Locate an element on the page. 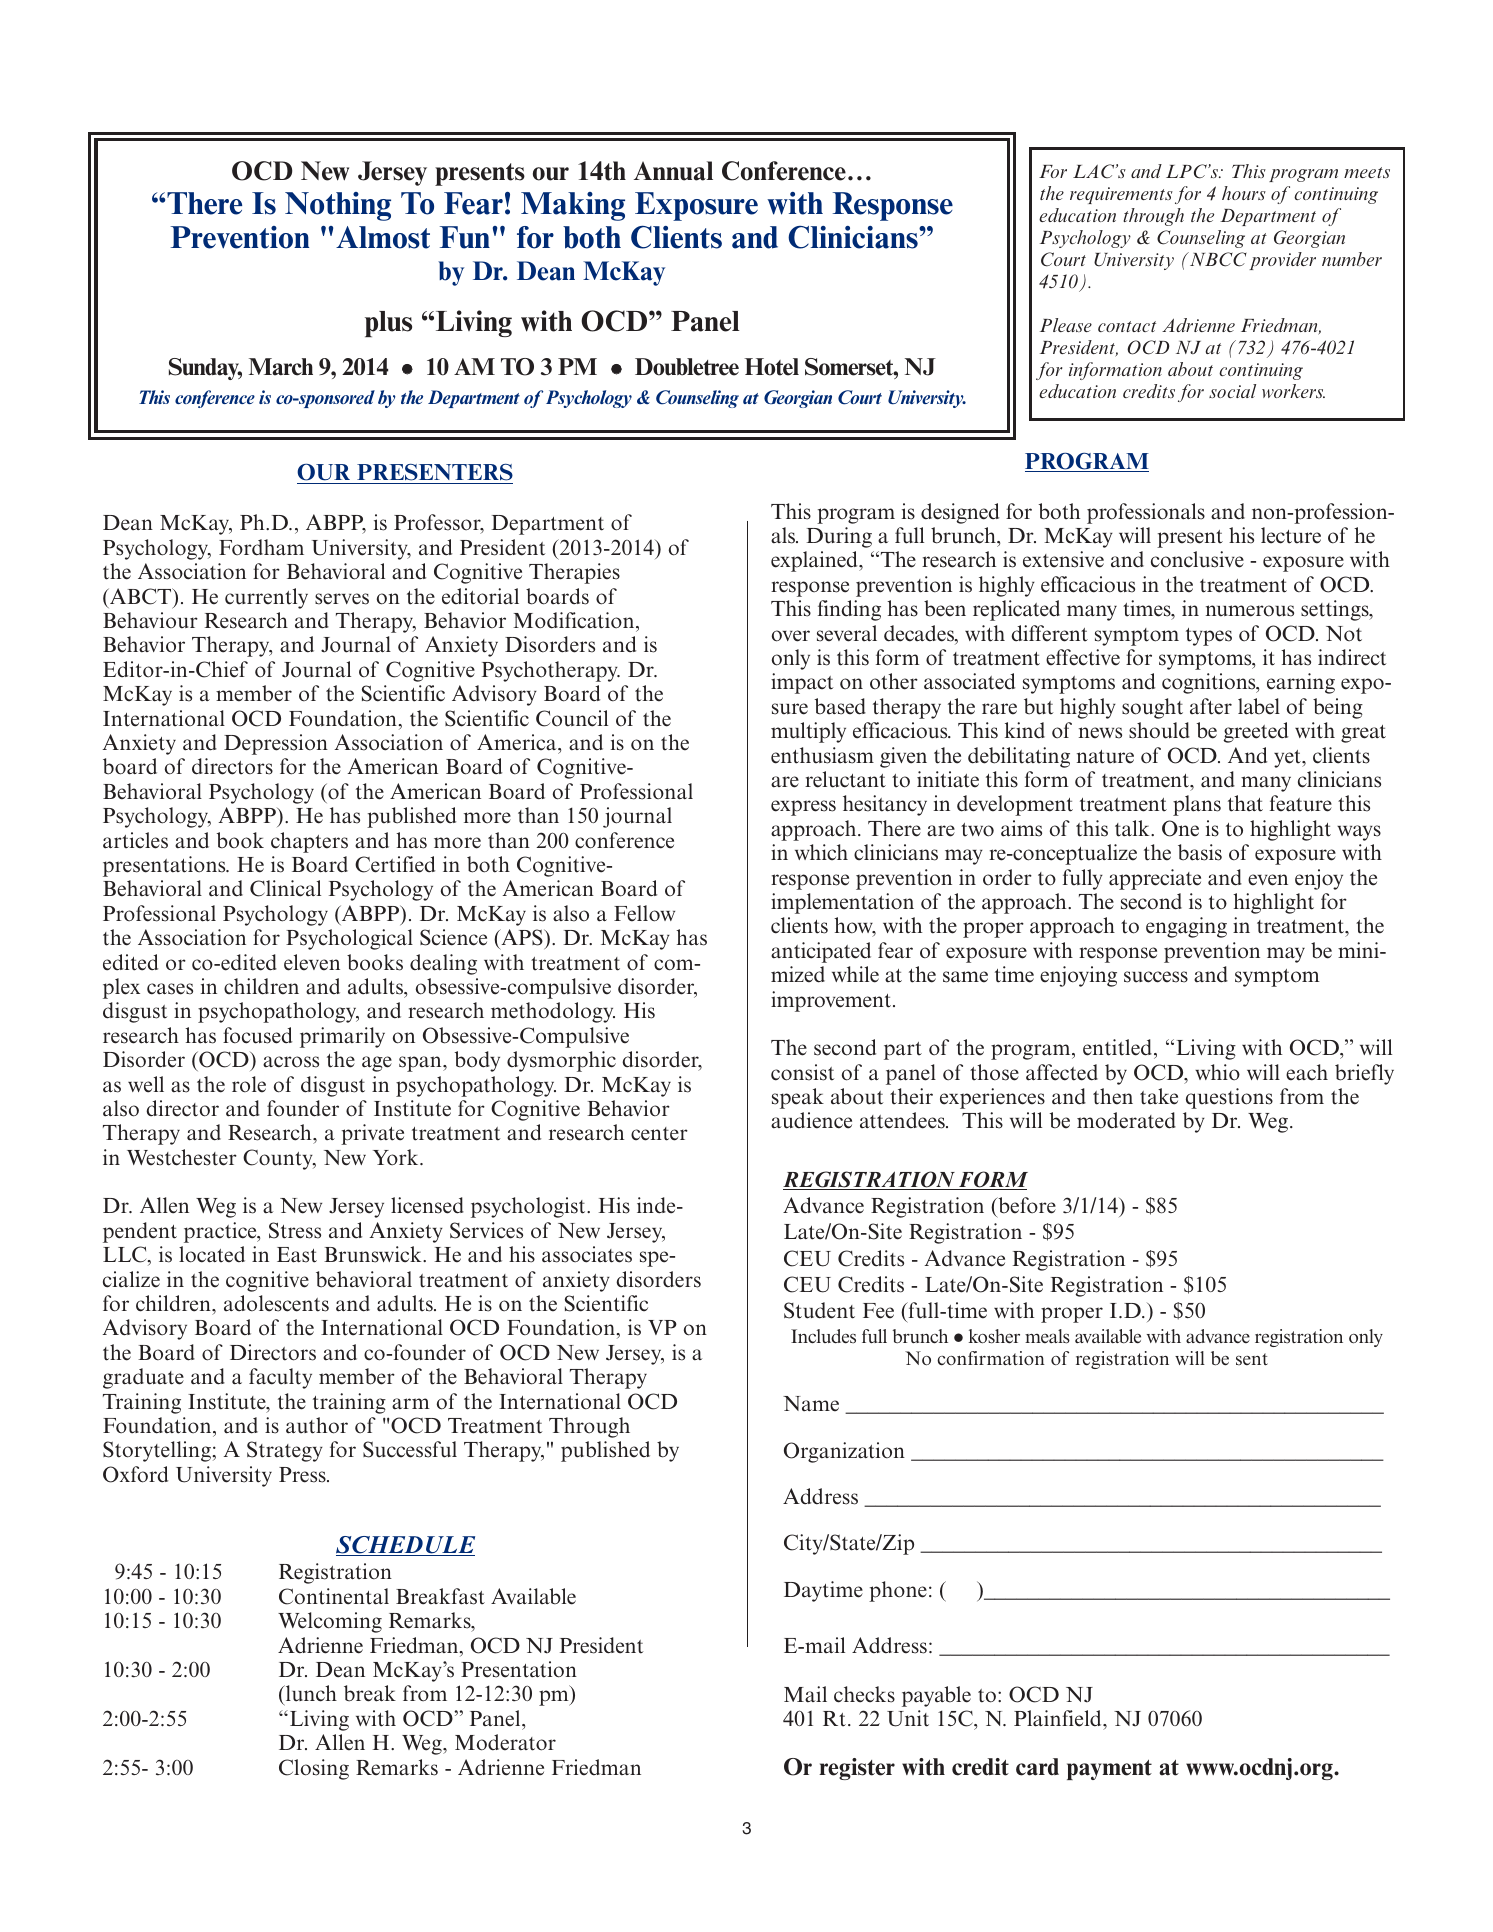 This page has width=1493, height=1932. faculty is located at coordinates (280, 1378).
